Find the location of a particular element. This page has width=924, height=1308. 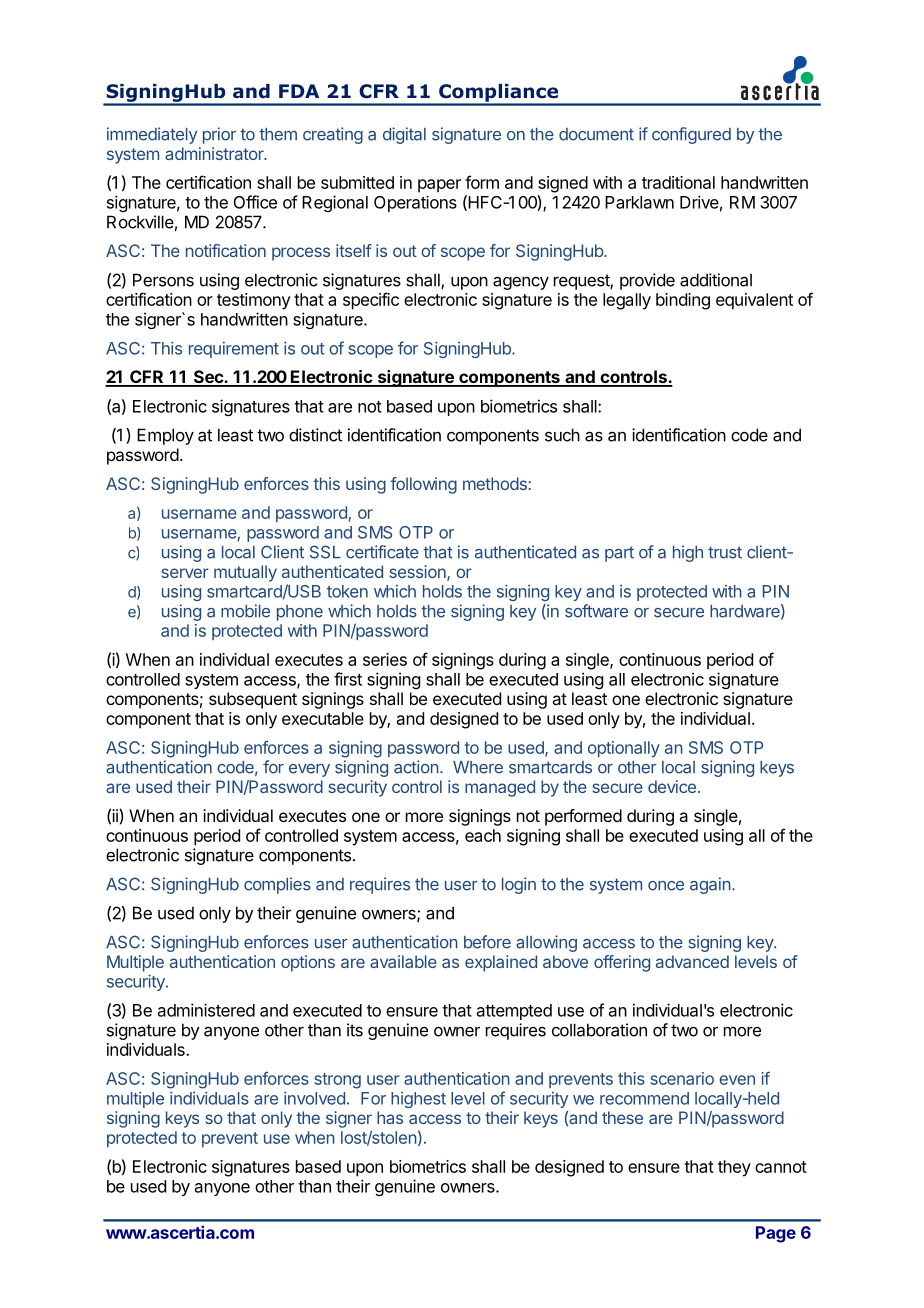

digital is located at coordinates (404, 135).
